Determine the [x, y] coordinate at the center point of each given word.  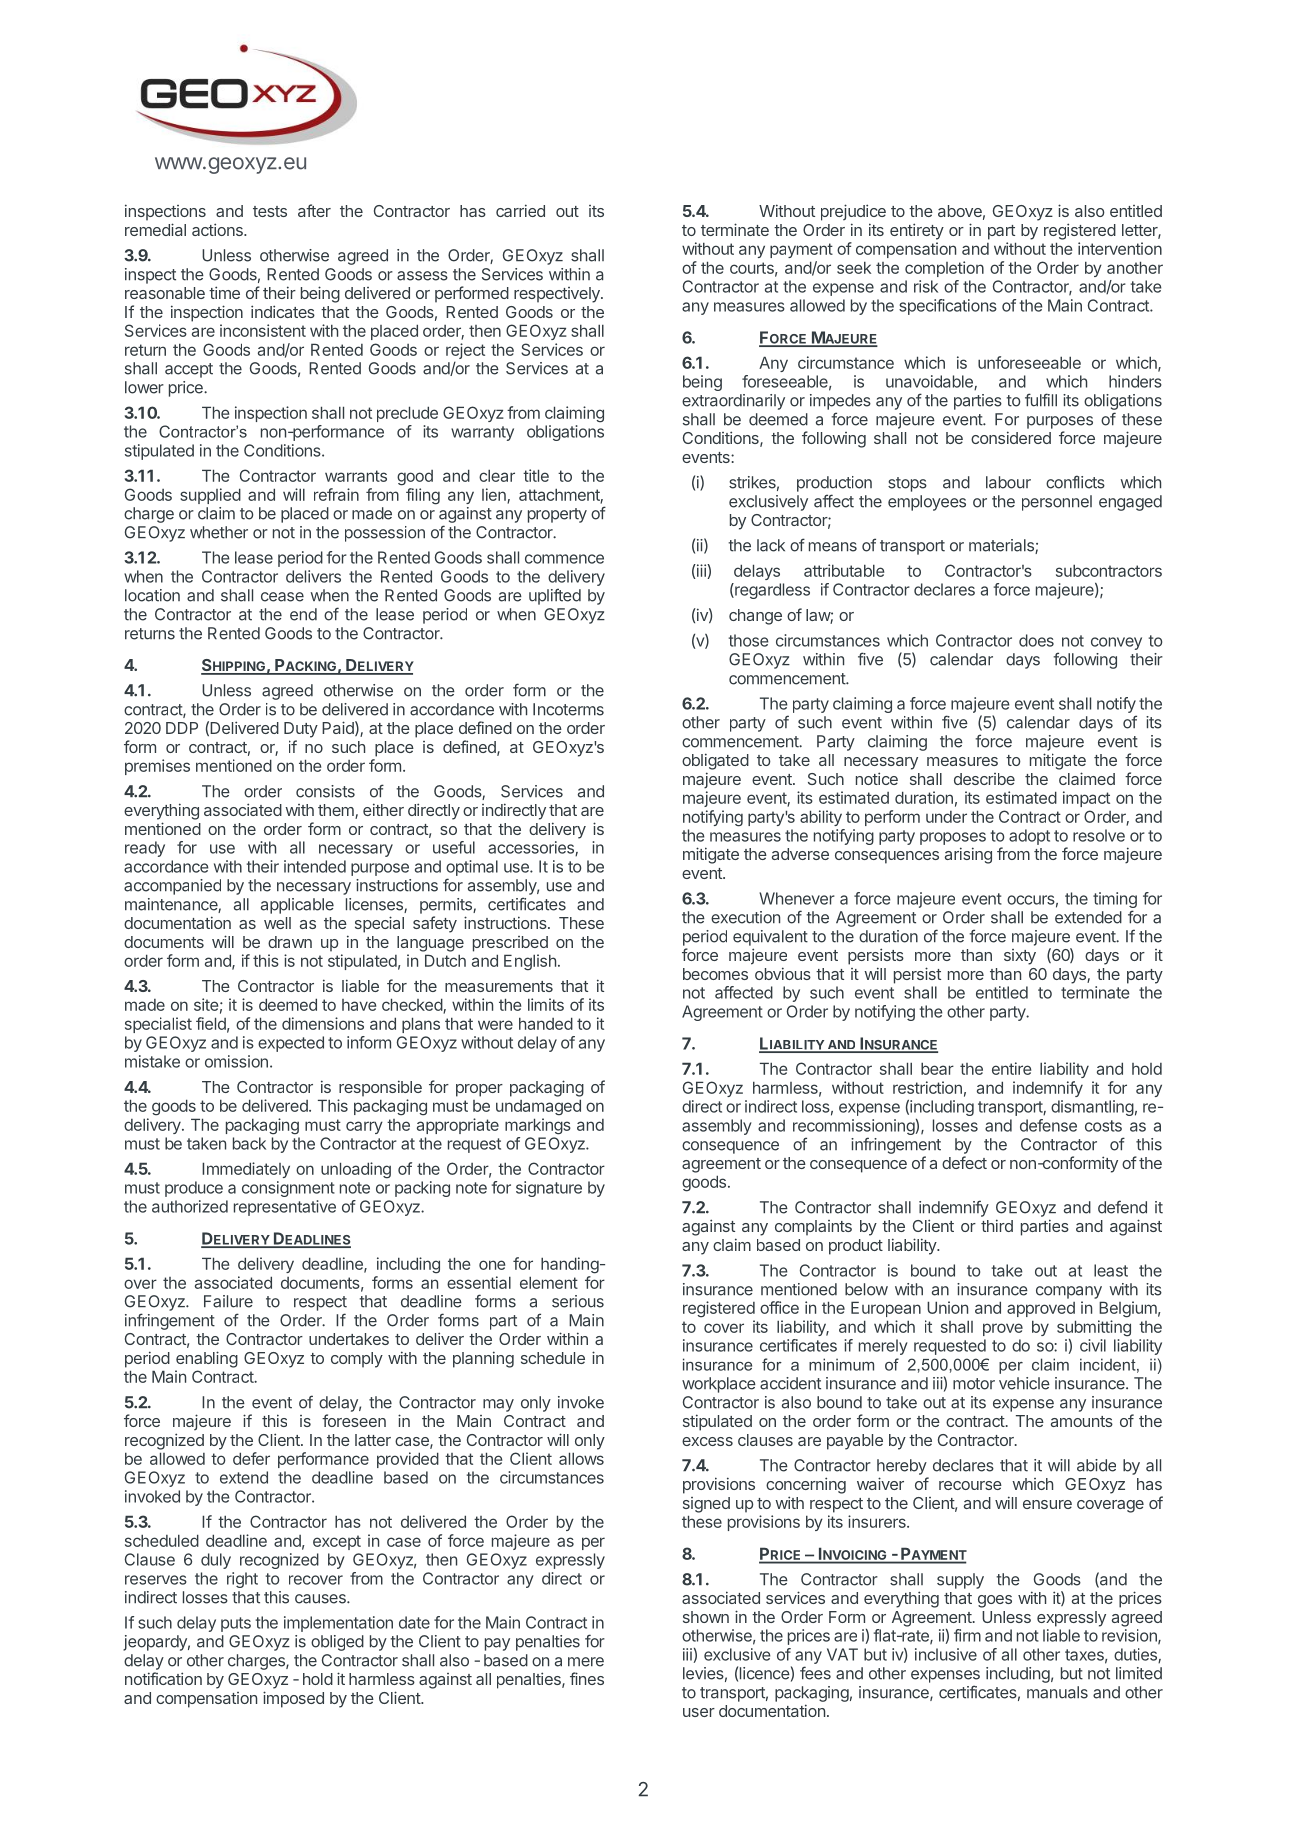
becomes [715, 974]
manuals [1057, 1692]
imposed [293, 1699]
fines [587, 1678]
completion [944, 269]
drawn [290, 942]
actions [218, 229]
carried [520, 210]
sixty [1020, 957]
